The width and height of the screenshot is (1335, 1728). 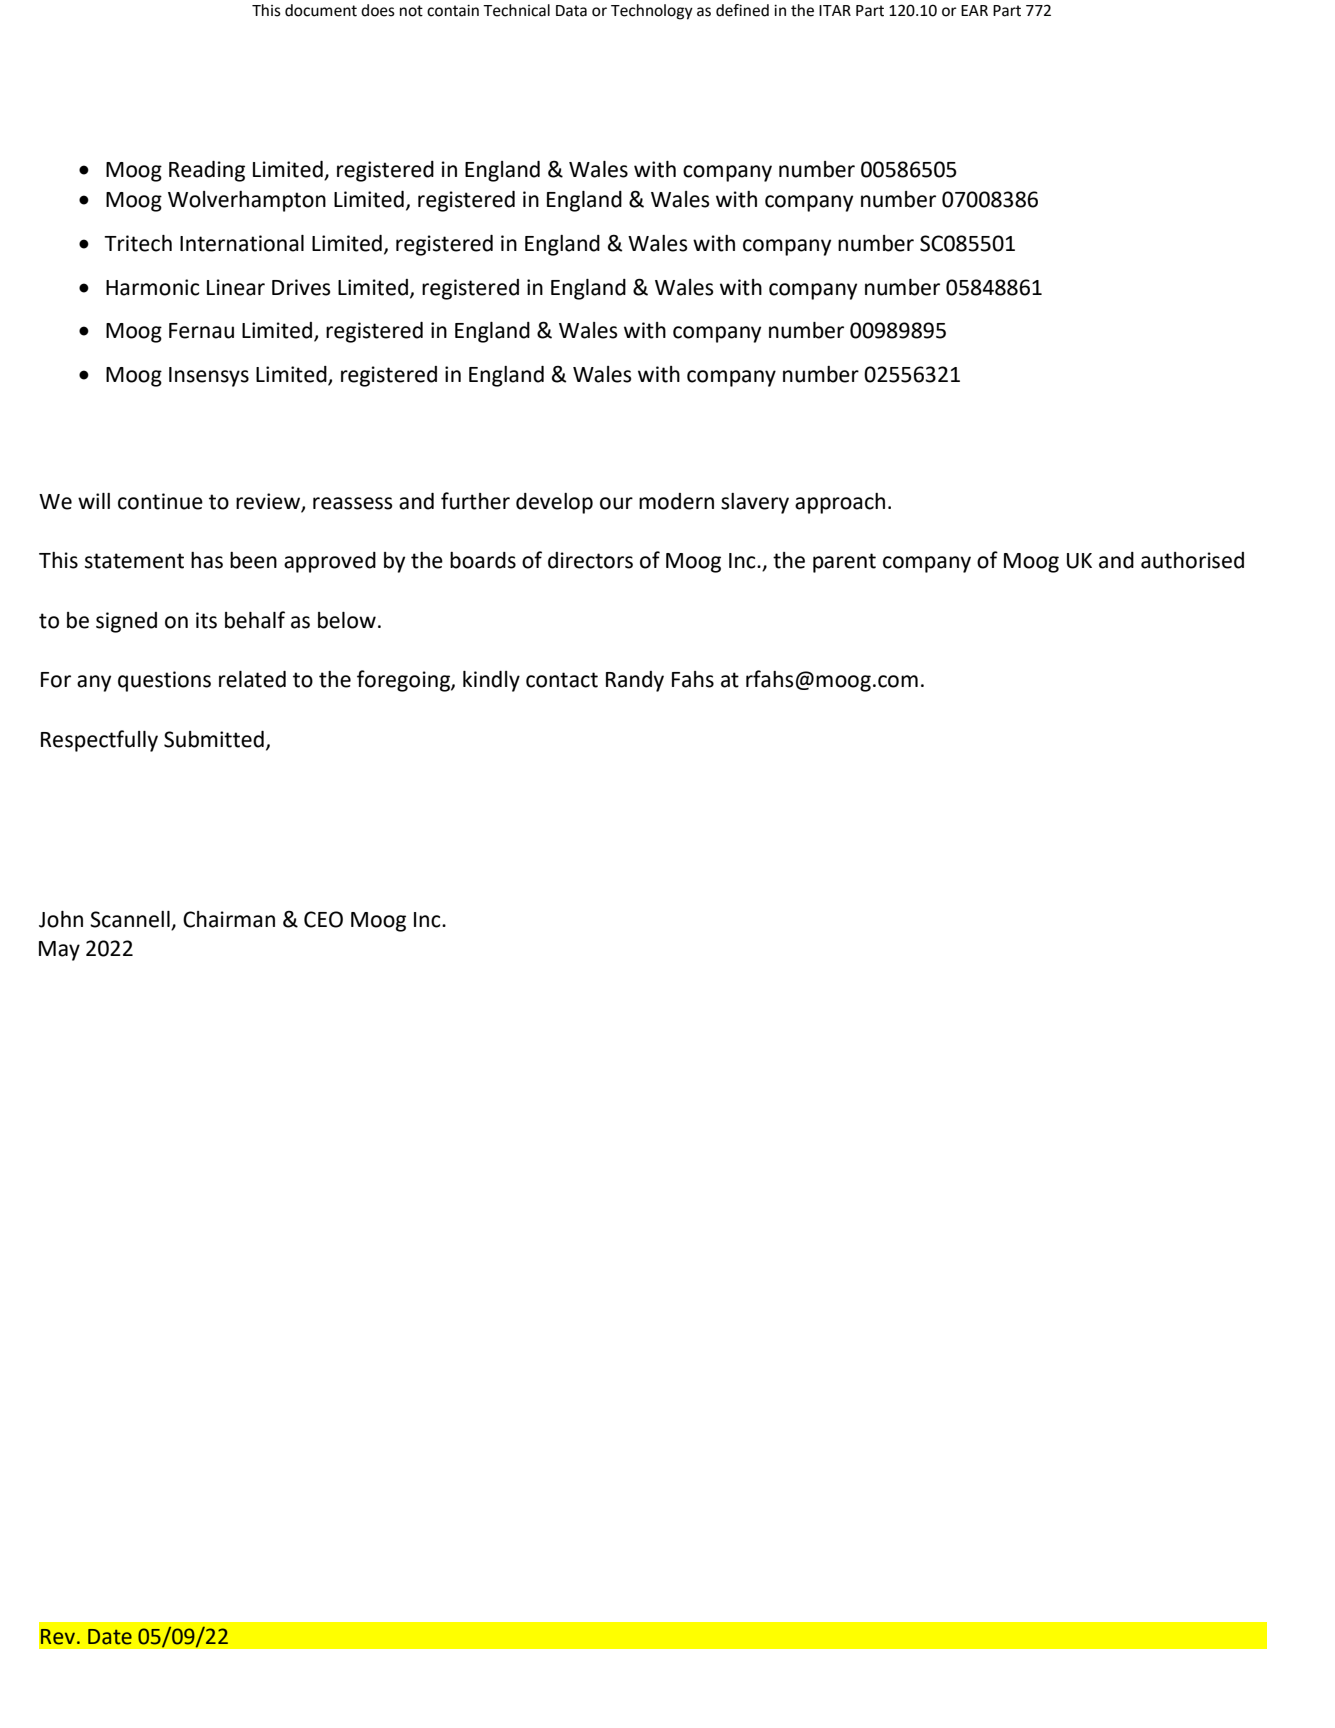 What do you see at coordinates (835, 10) in the screenshot?
I see `ITAR` at bounding box center [835, 10].
